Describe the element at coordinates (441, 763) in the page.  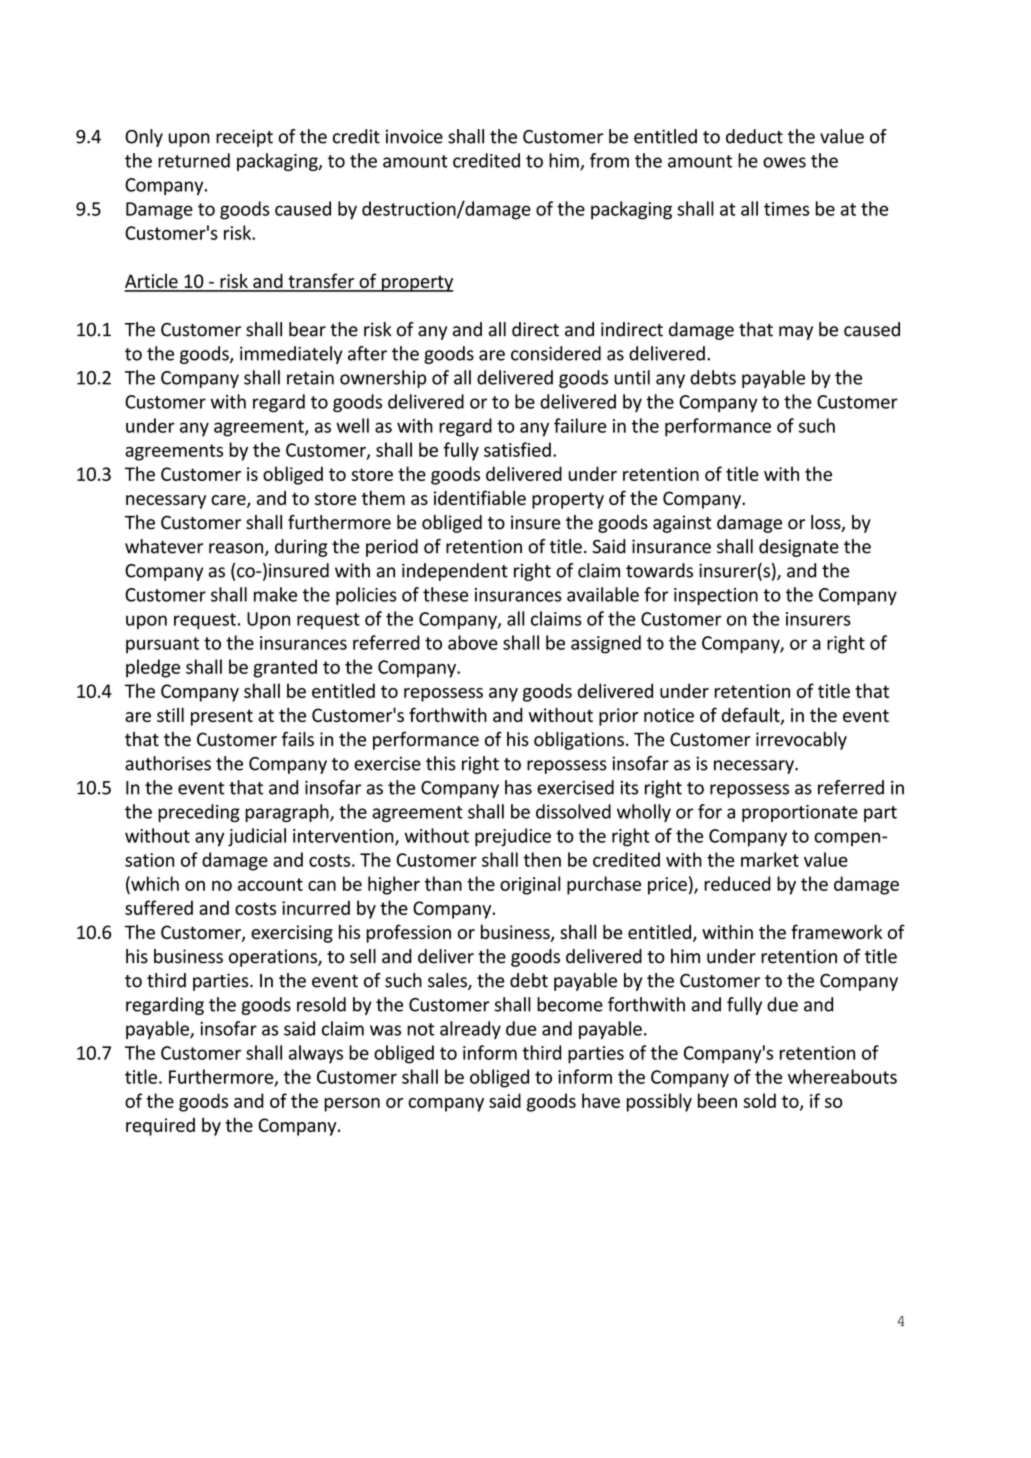
I see `this` at that location.
